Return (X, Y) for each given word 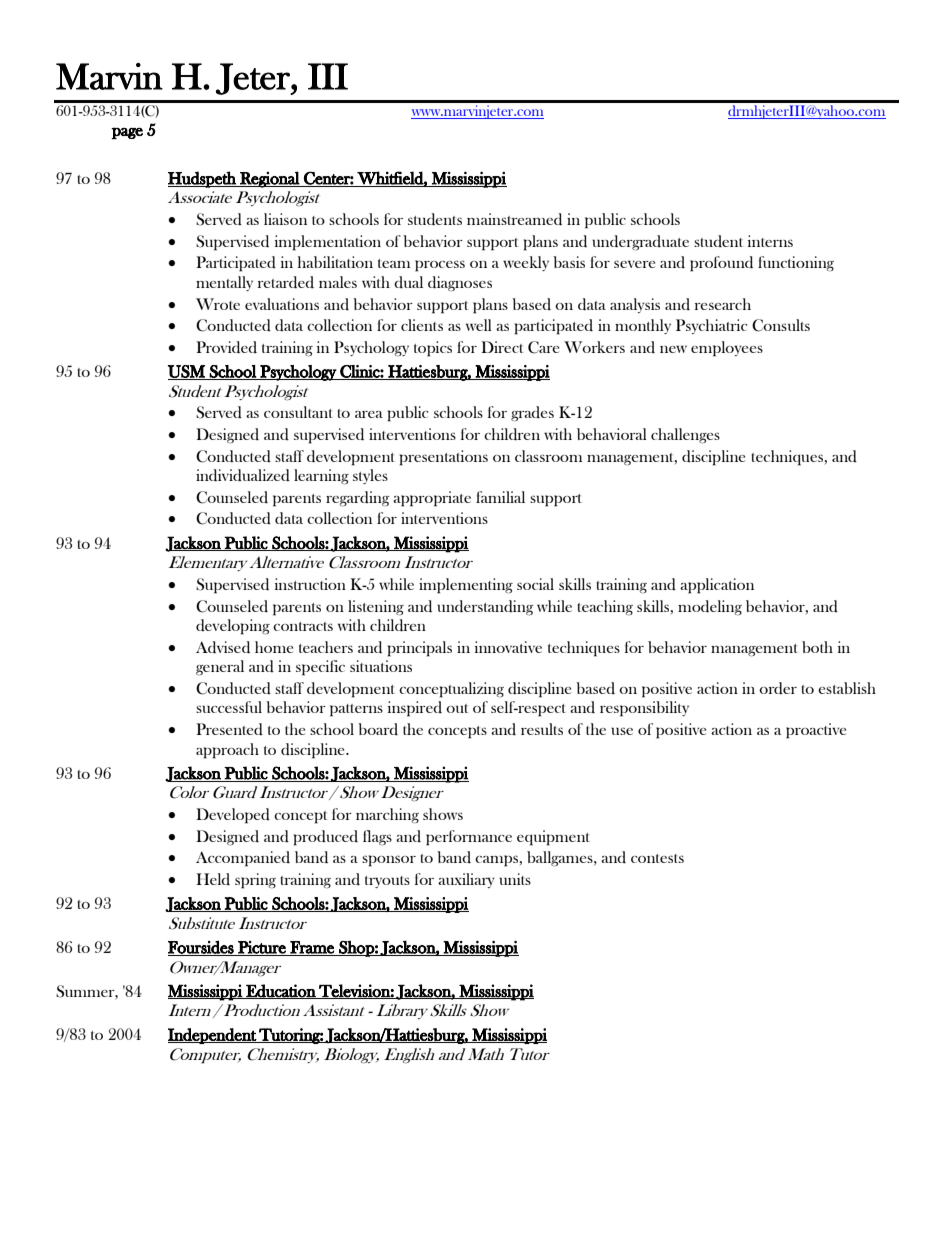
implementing (466, 586)
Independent (213, 1036)
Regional (269, 179)
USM (187, 372)
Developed (233, 816)
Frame (312, 948)
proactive (816, 731)
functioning (796, 263)
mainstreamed (514, 219)
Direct (502, 347)
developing (233, 627)
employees (727, 349)
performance (469, 838)
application (717, 586)
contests (657, 858)
